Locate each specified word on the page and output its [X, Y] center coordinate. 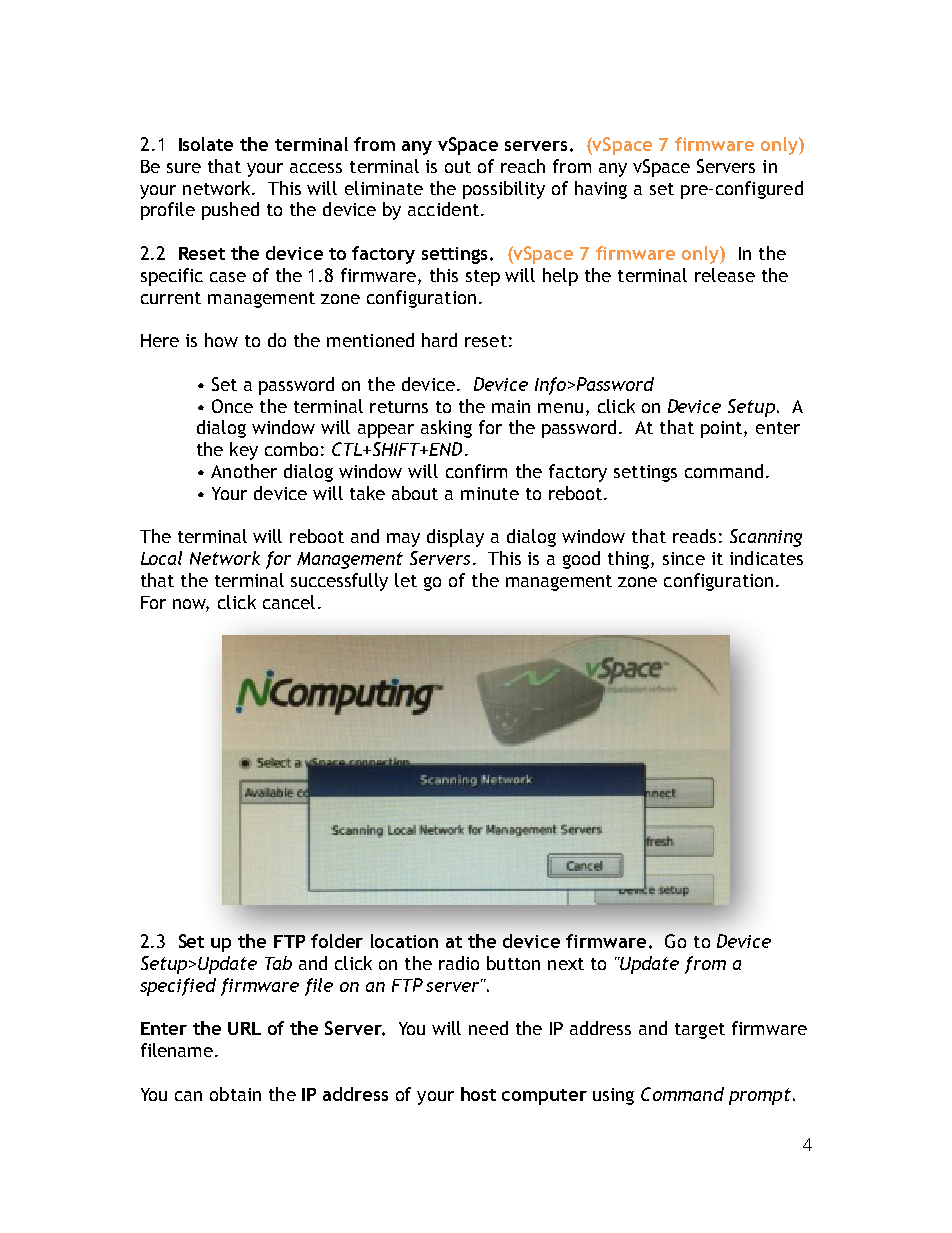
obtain [235, 1094]
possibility [504, 190]
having [601, 190]
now [191, 605]
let [406, 580]
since [684, 558]
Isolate [206, 144]
